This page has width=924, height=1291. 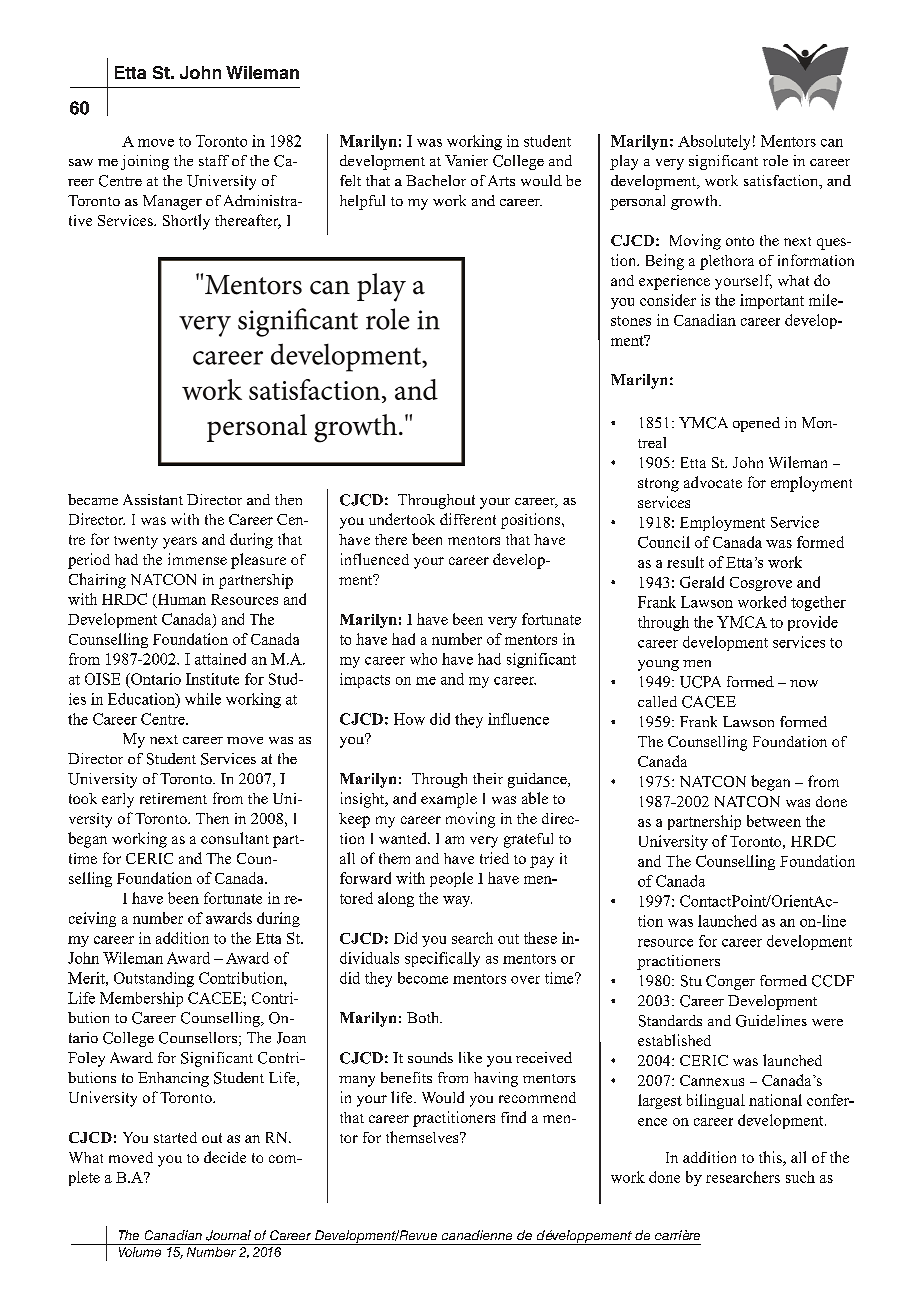 I want to click on become, so click(x=423, y=978).
